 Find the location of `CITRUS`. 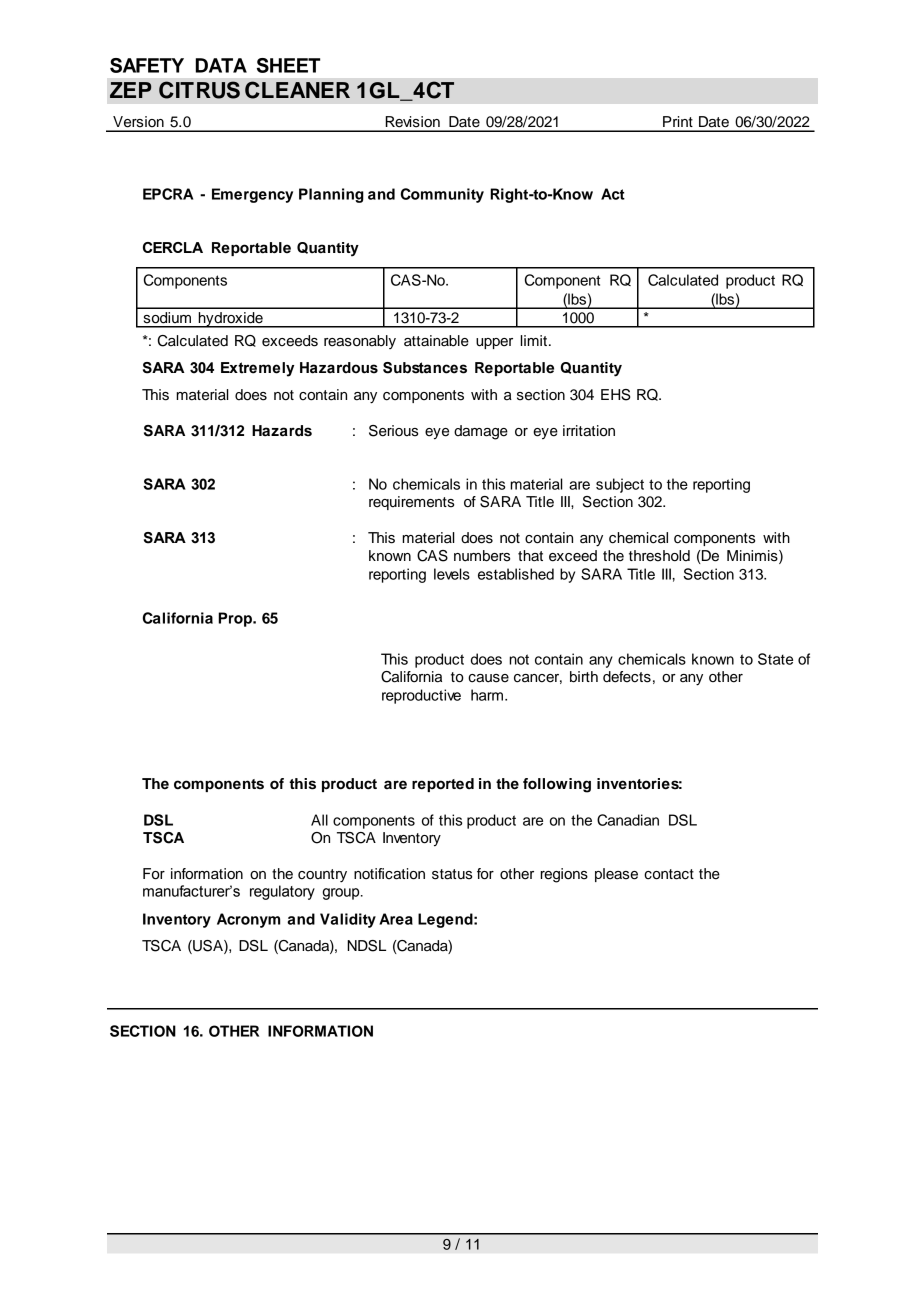

CITRUS is located at coordinates (199, 90).
